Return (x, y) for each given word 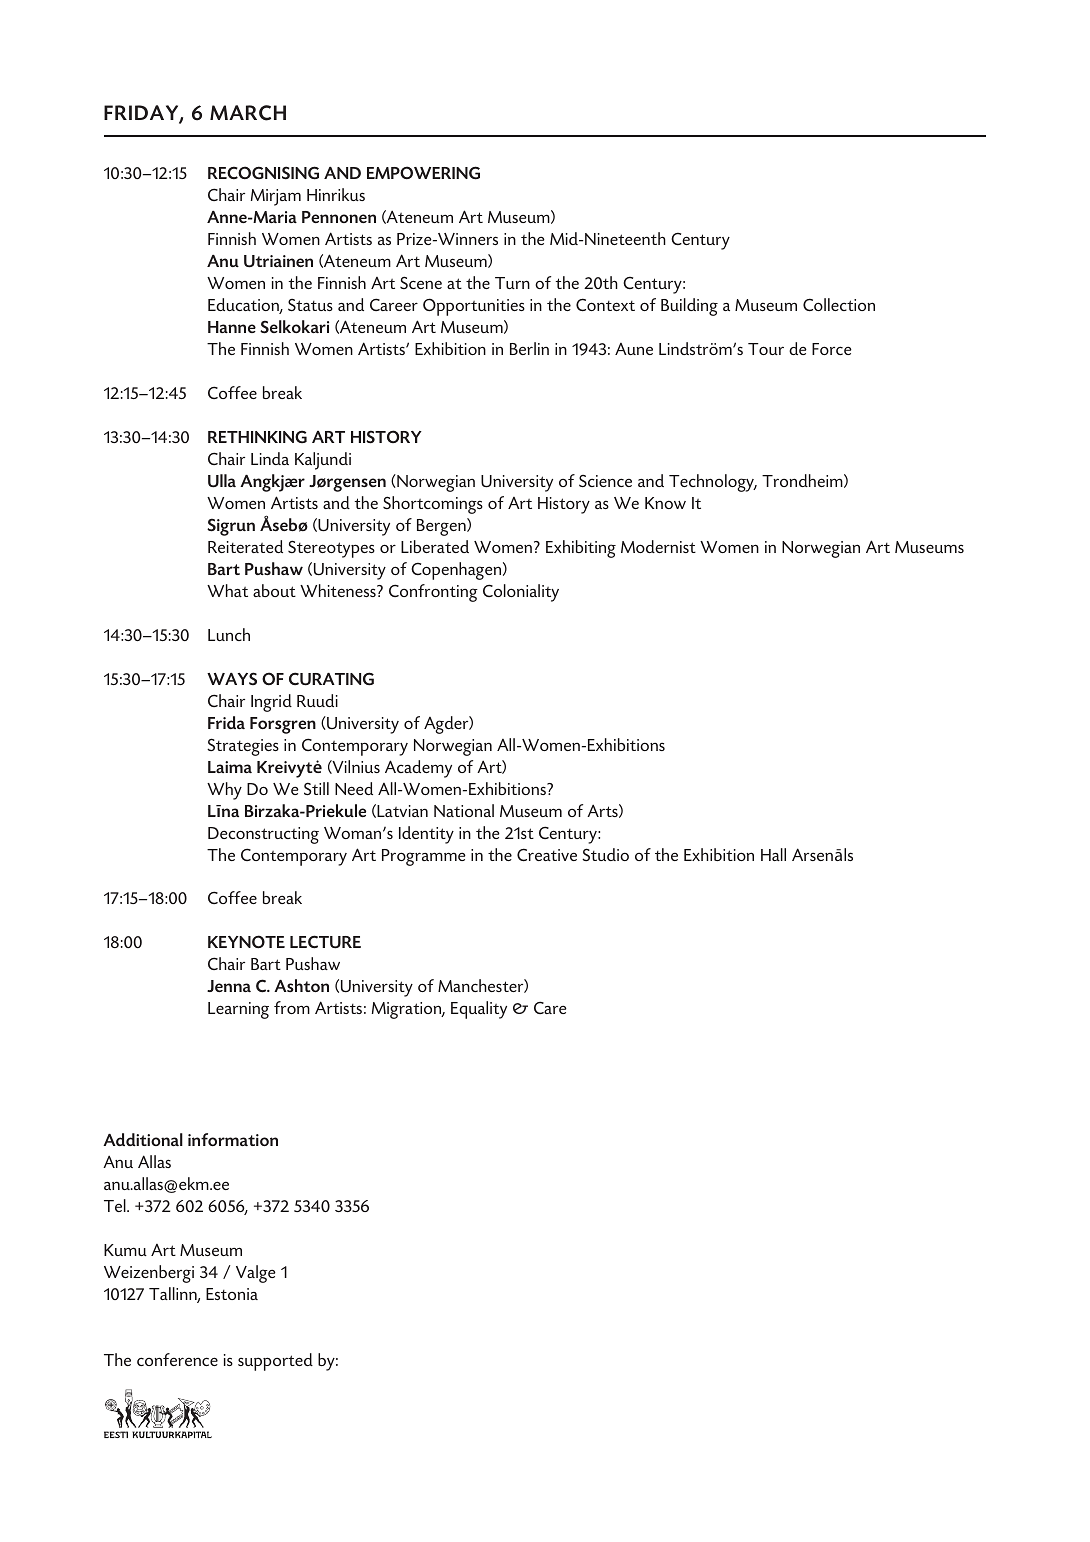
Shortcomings (433, 505)
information (233, 1139)
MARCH (248, 113)
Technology (713, 483)
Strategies (243, 747)
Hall (773, 854)
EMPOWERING (423, 173)
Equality (479, 1010)
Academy (418, 769)
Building (689, 307)
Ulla (222, 481)
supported (275, 1362)
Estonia (232, 1294)
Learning (238, 1010)
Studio (605, 854)
